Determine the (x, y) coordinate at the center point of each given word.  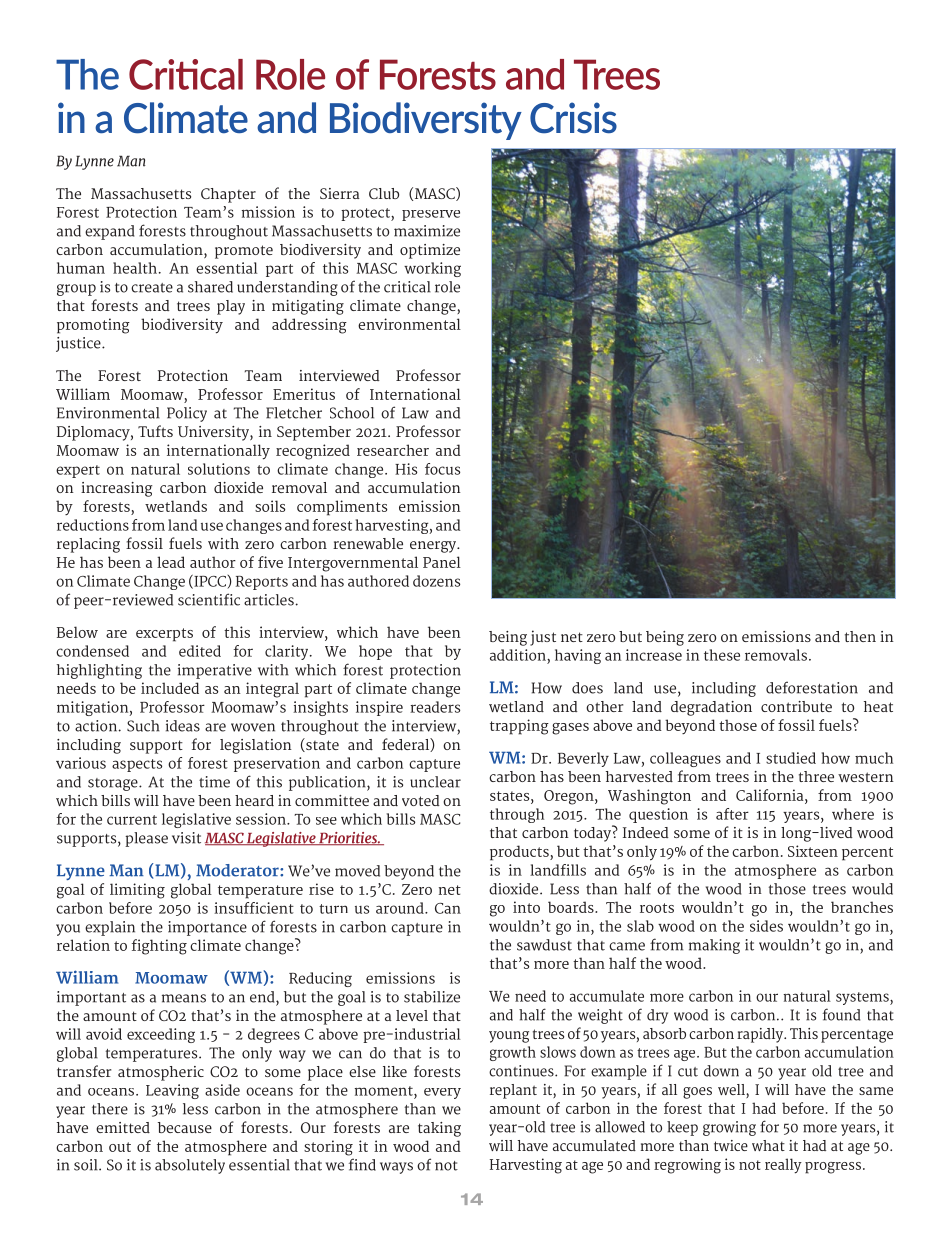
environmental (409, 324)
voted (421, 800)
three (816, 776)
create (152, 288)
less (195, 1109)
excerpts (164, 635)
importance (207, 928)
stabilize (432, 997)
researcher (393, 450)
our (767, 997)
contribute (796, 706)
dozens (436, 581)
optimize (430, 251)
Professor (230, 394)
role (447, 287)
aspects (137, 765)
